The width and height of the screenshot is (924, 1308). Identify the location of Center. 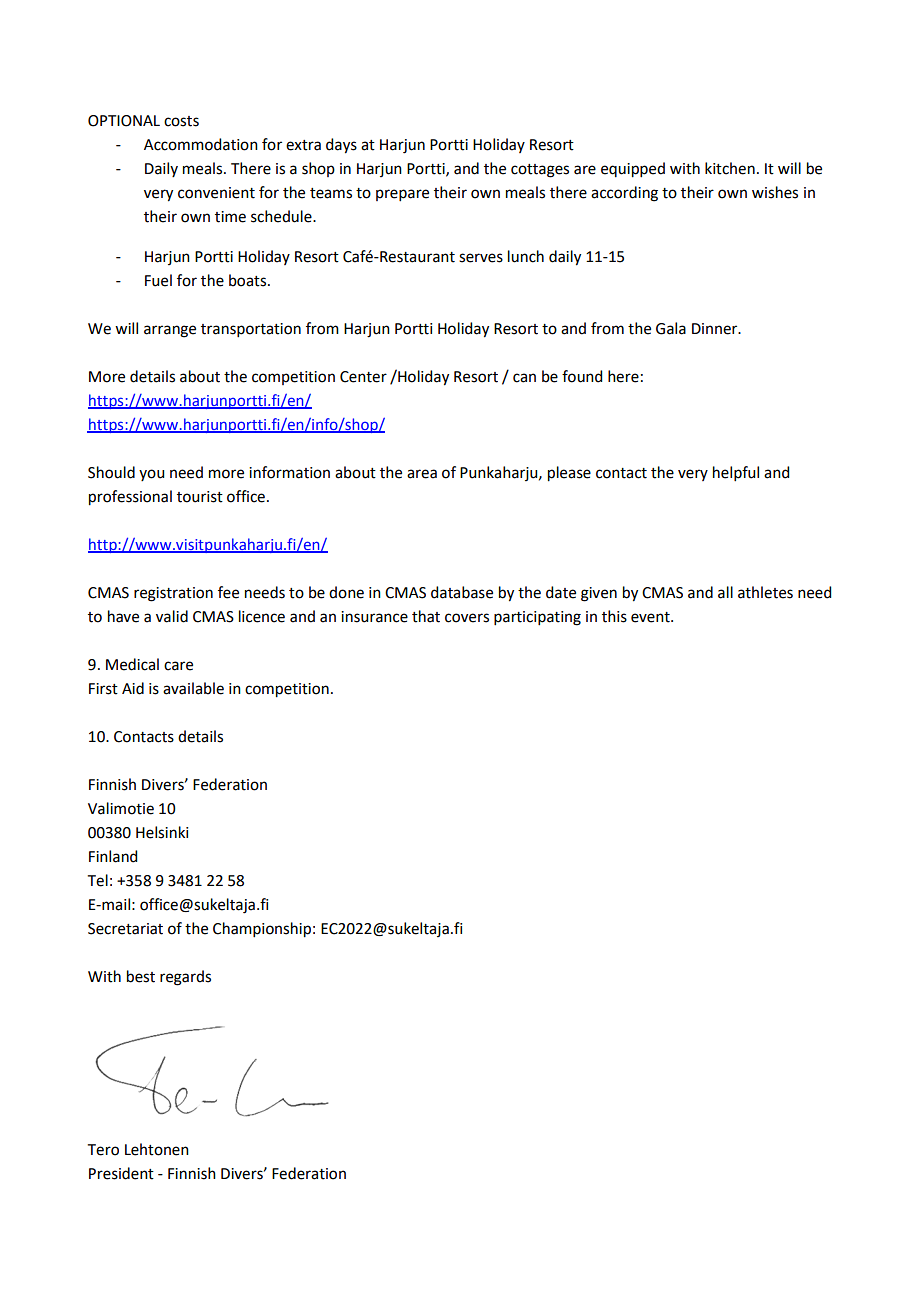
(363, 377).
